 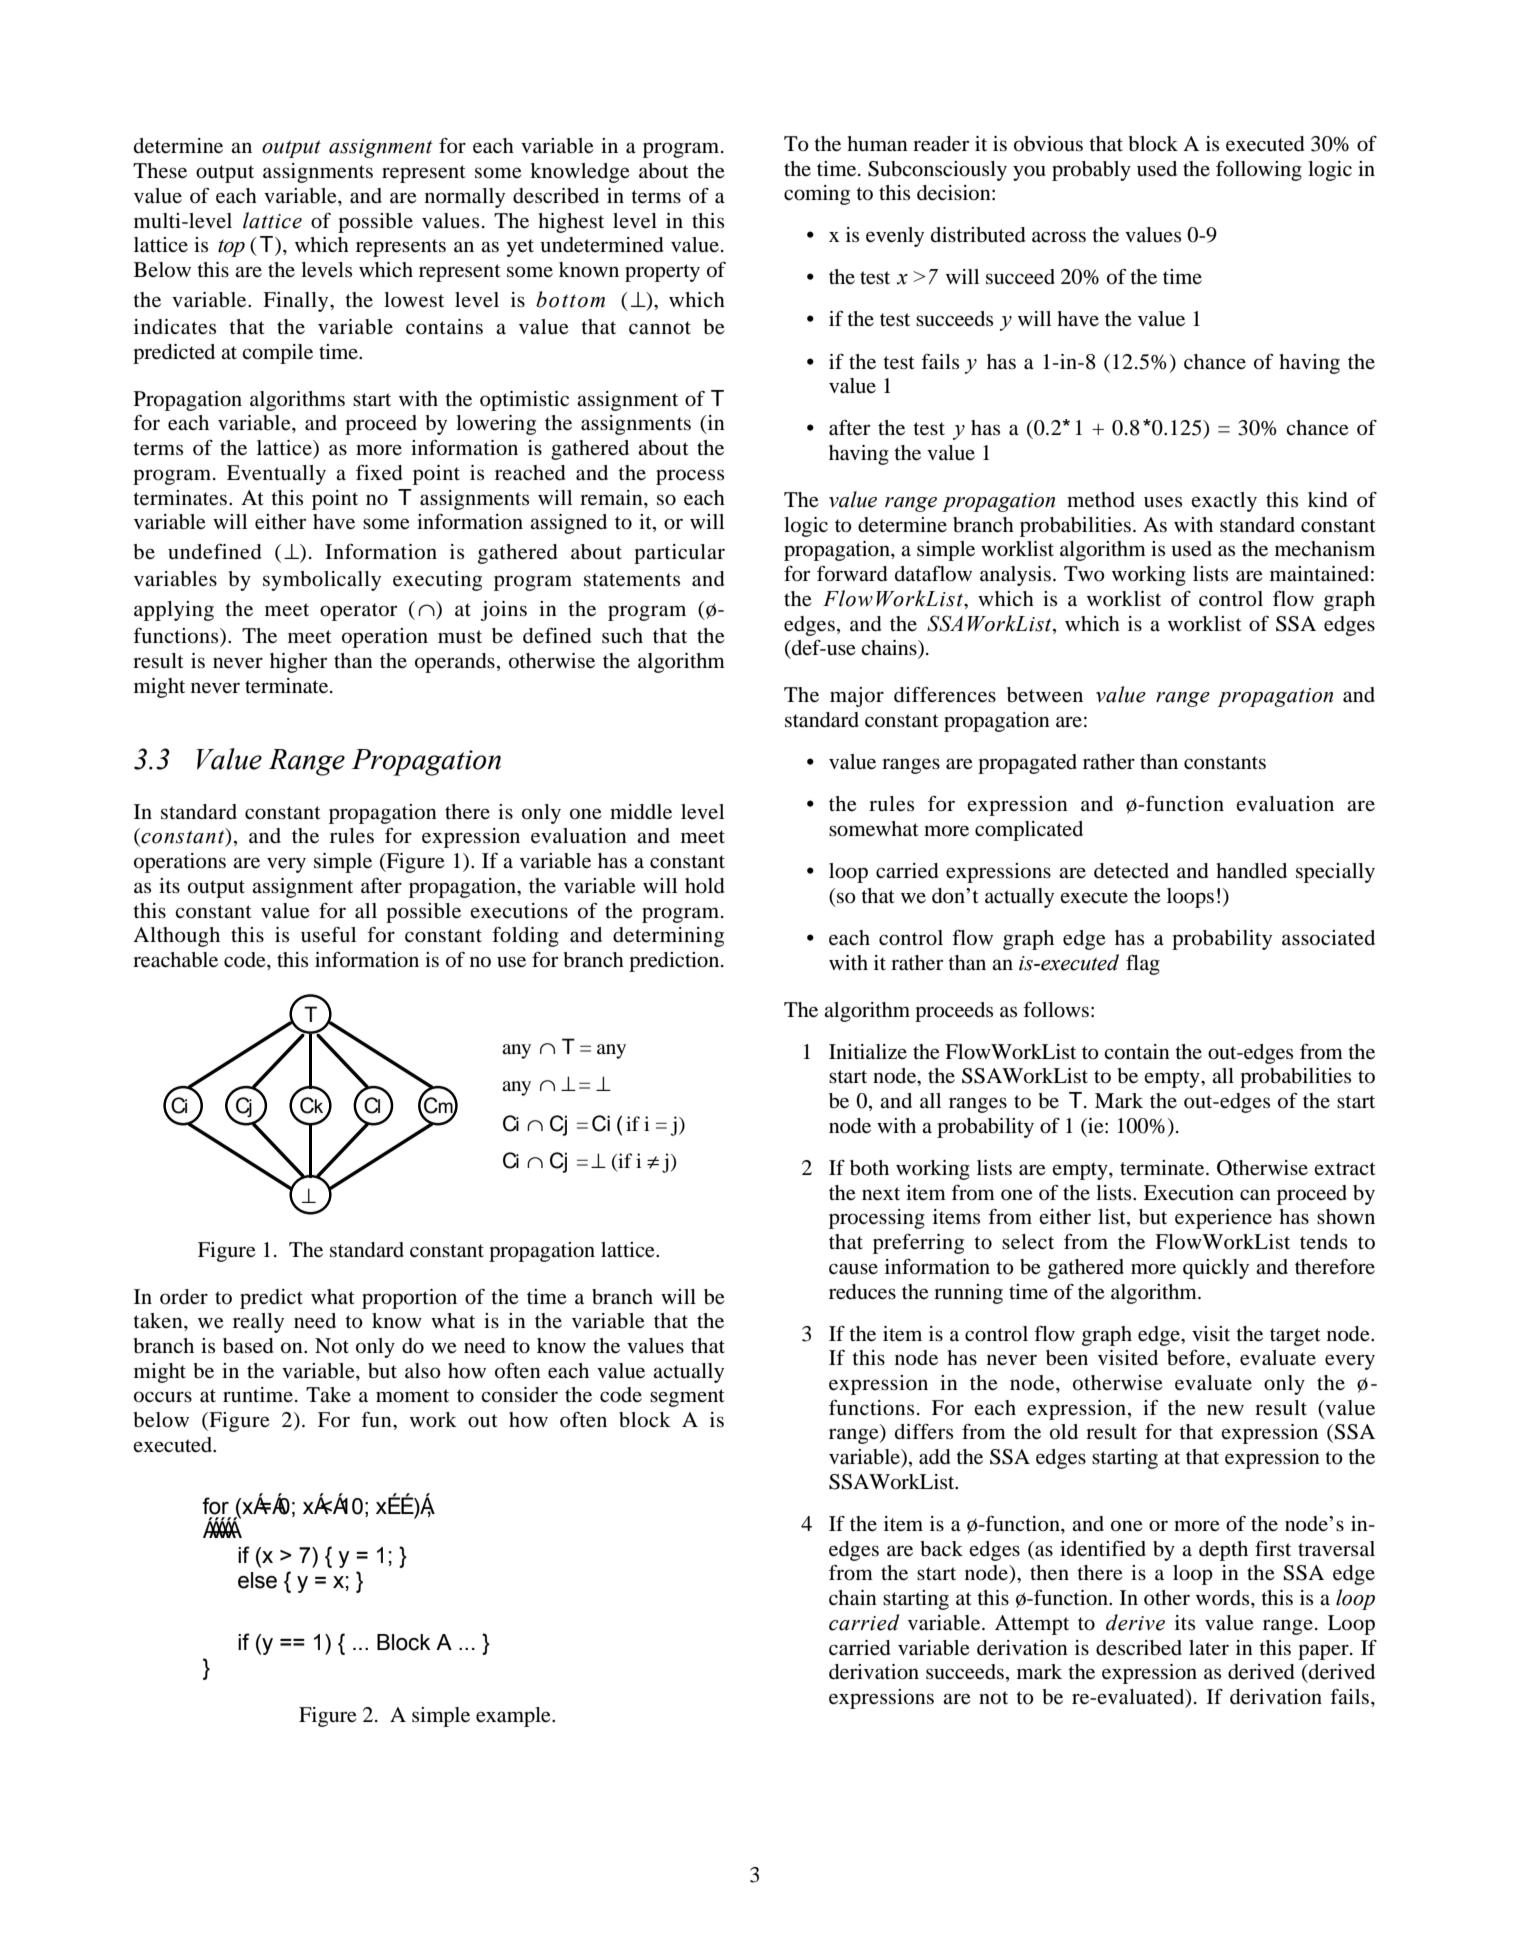 I want to click on coming, so click(x=817, y=195).
